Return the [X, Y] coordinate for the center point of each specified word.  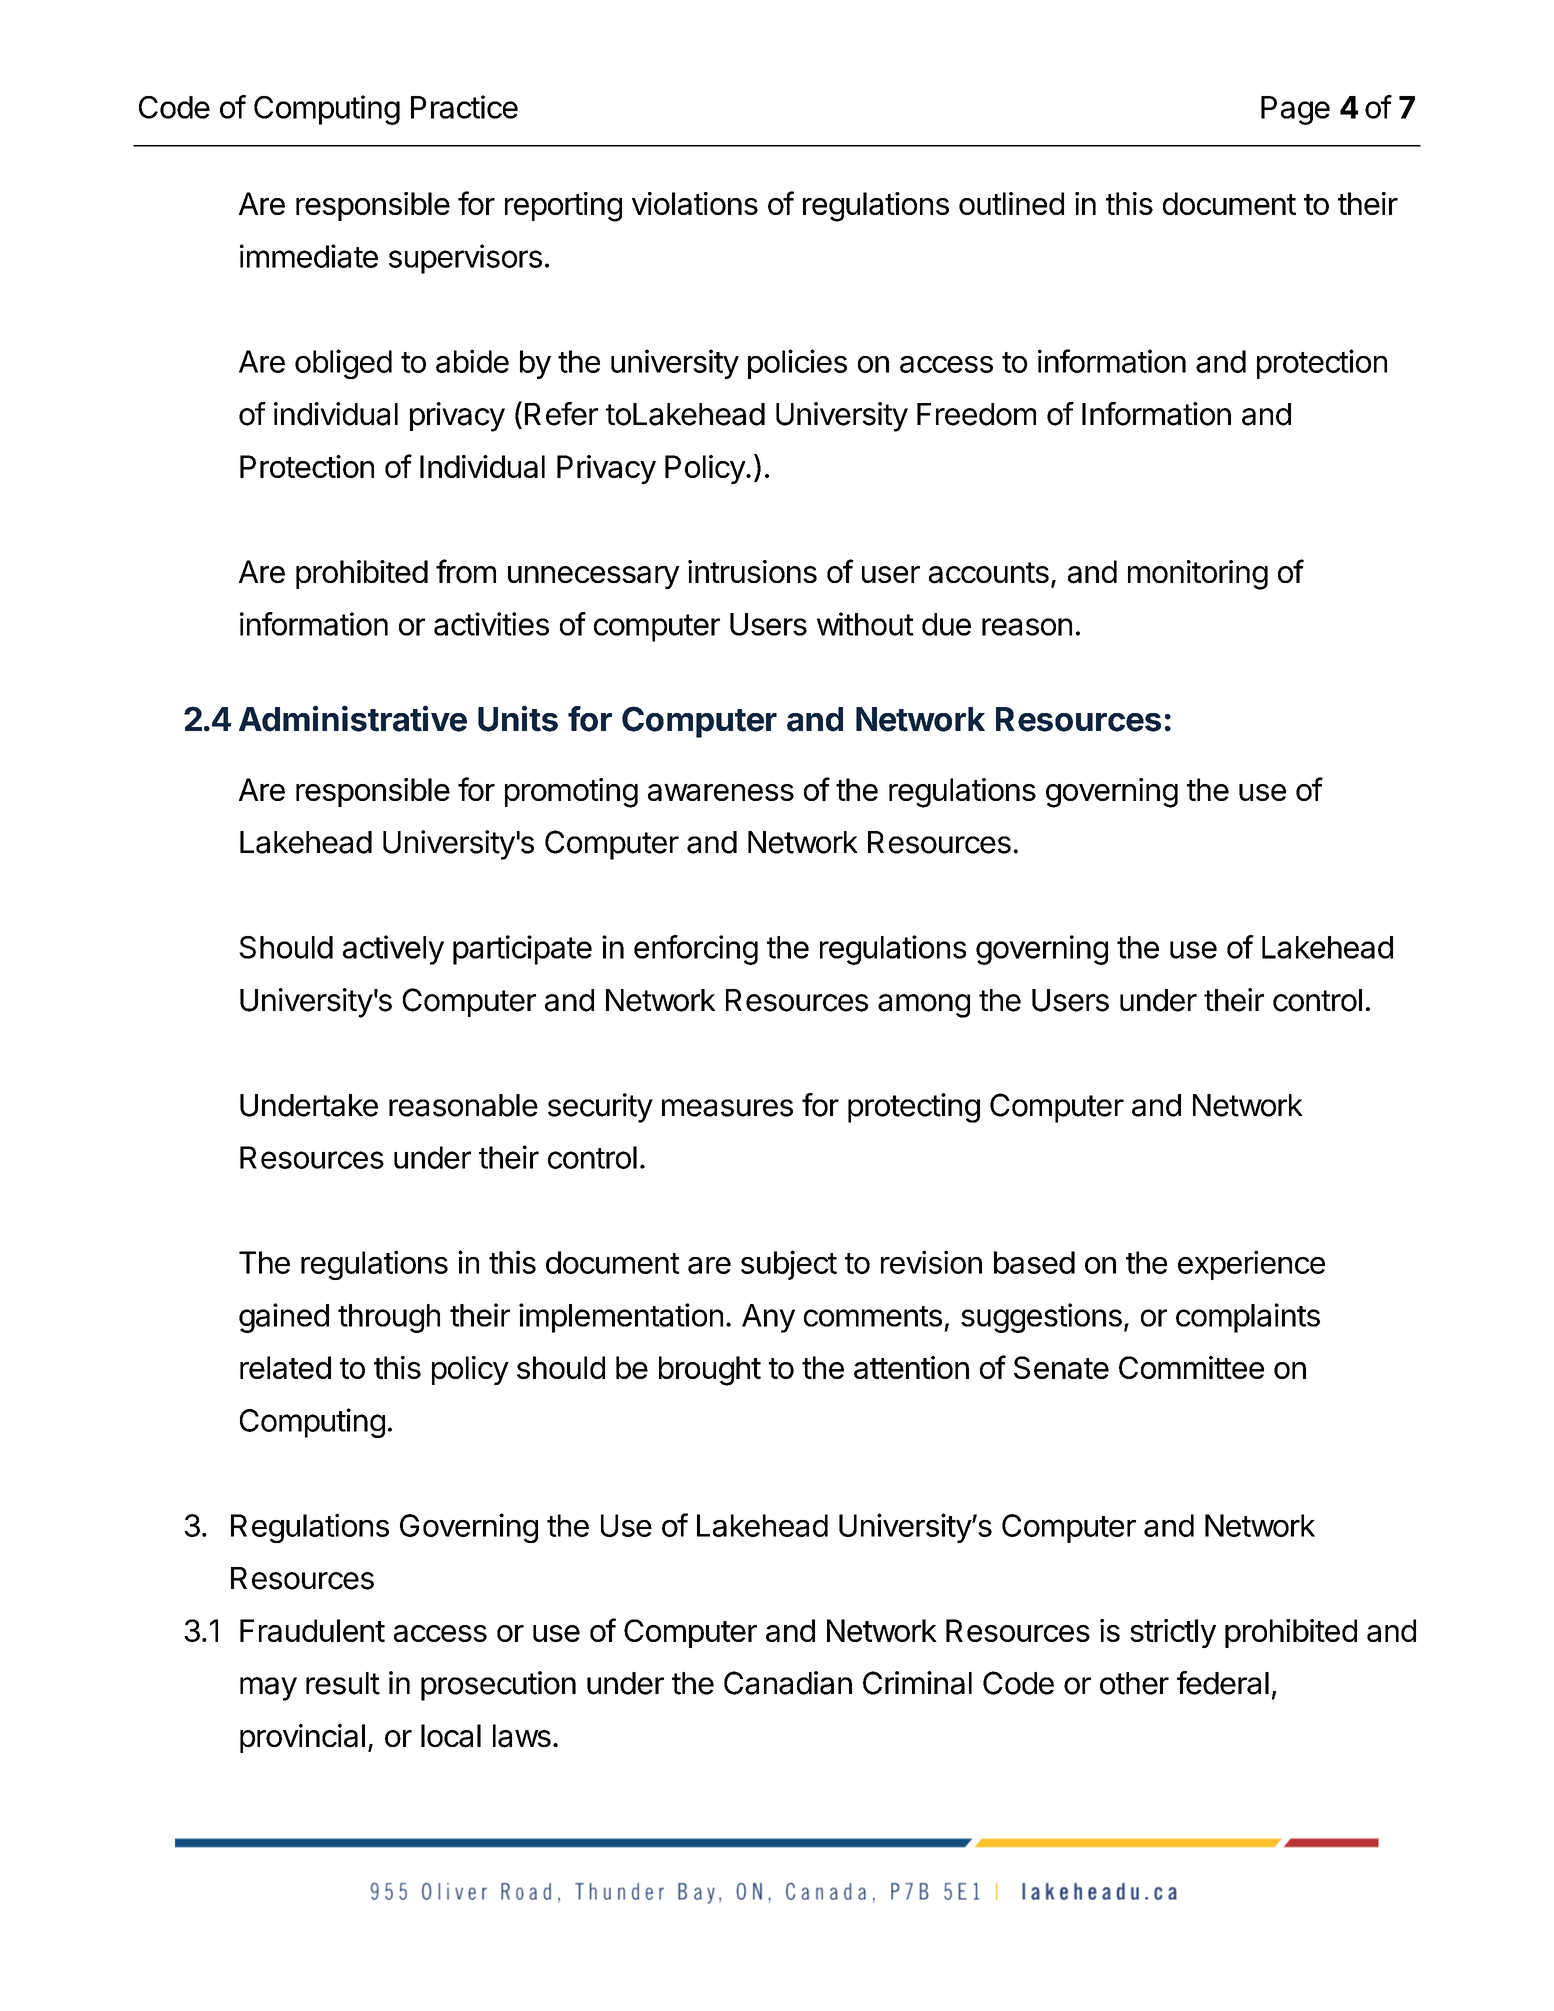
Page [1295, 110]
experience [1251, 1265]
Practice [464, 107]
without [865, 624]
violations [695, 203]
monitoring [1198, 575]
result [343, 1683]
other [1134, 1683]
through [389, 1318]
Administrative [353, 718]
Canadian [788, 1683]
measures [727, 1108]
